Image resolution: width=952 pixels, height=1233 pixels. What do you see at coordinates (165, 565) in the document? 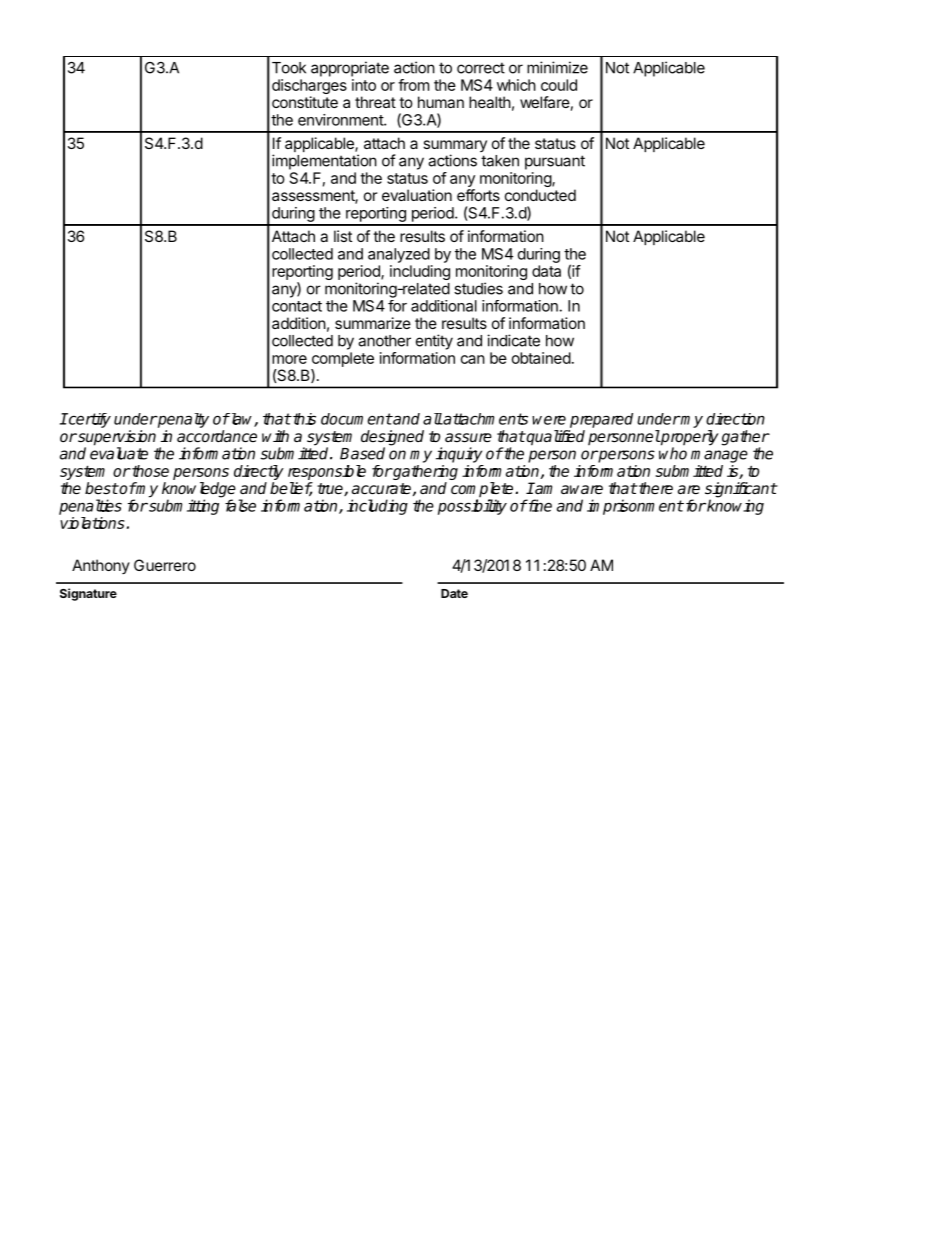
I see `Guerrero` at bounding box center [165, 565].
